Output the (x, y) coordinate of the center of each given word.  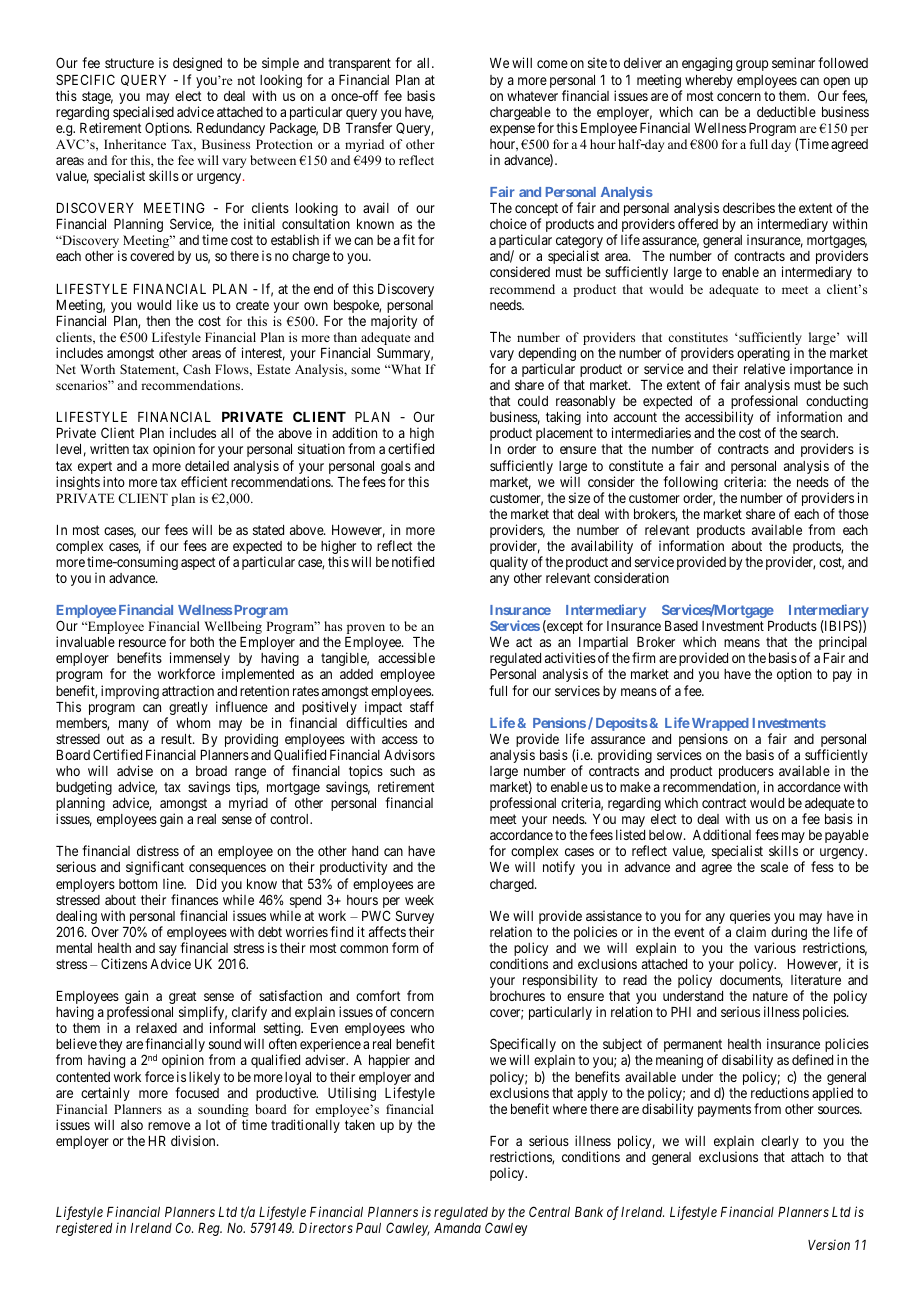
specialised (143, 114)
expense (512, 130)
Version (829, 1244)
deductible (786, 111)
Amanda (457, 1228)
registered (84, 1229)
